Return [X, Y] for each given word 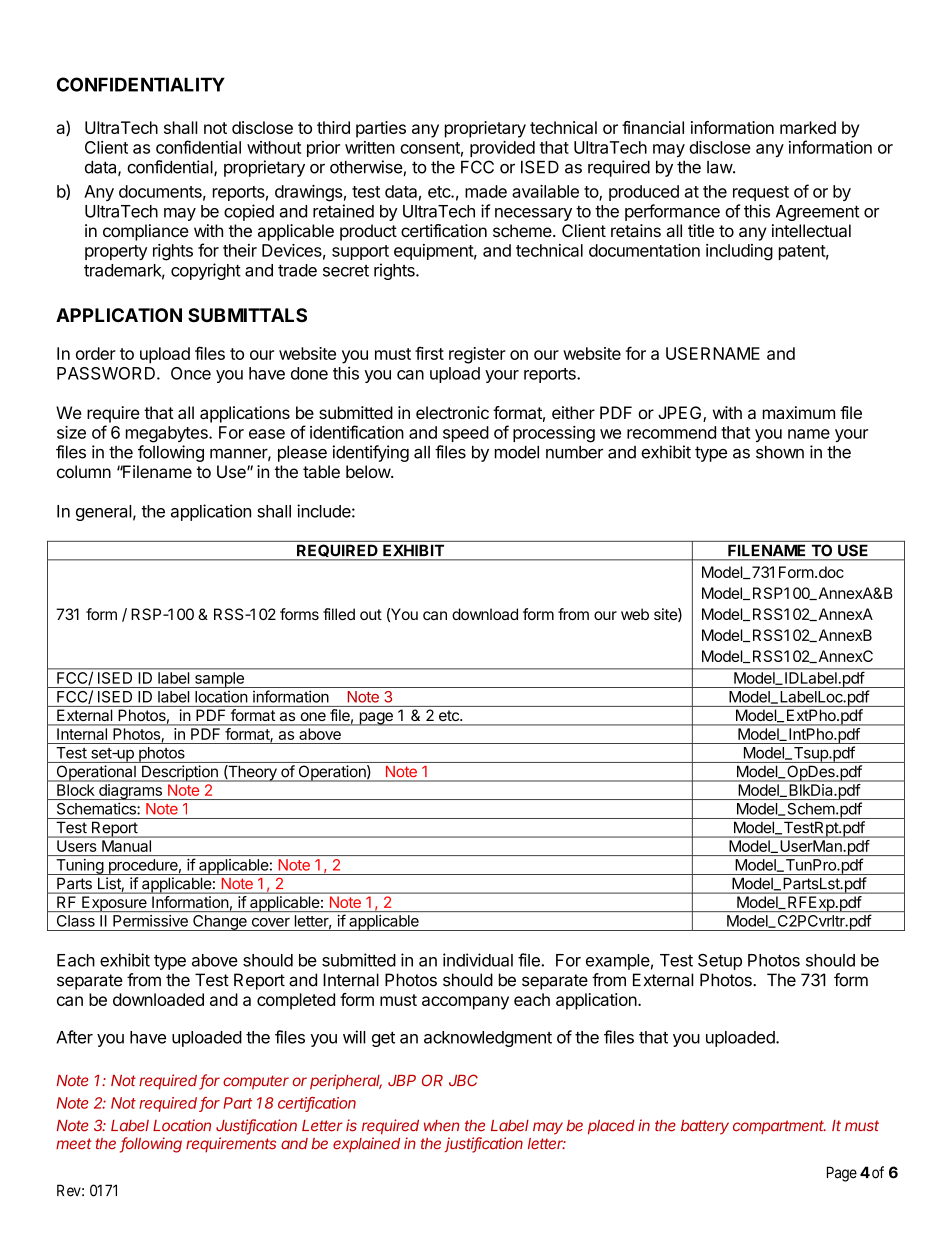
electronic [452, 412]
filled [339, 614]
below [369, 471]
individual [478, 960]
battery [705, 1127]
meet [74, 1144]
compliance [146, 232]
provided [502, 149]
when [441, 1126]
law [720, 167]
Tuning [79, 867]
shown [780, 452]
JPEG [681, 414]
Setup [720, 961]
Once [191, 373]
